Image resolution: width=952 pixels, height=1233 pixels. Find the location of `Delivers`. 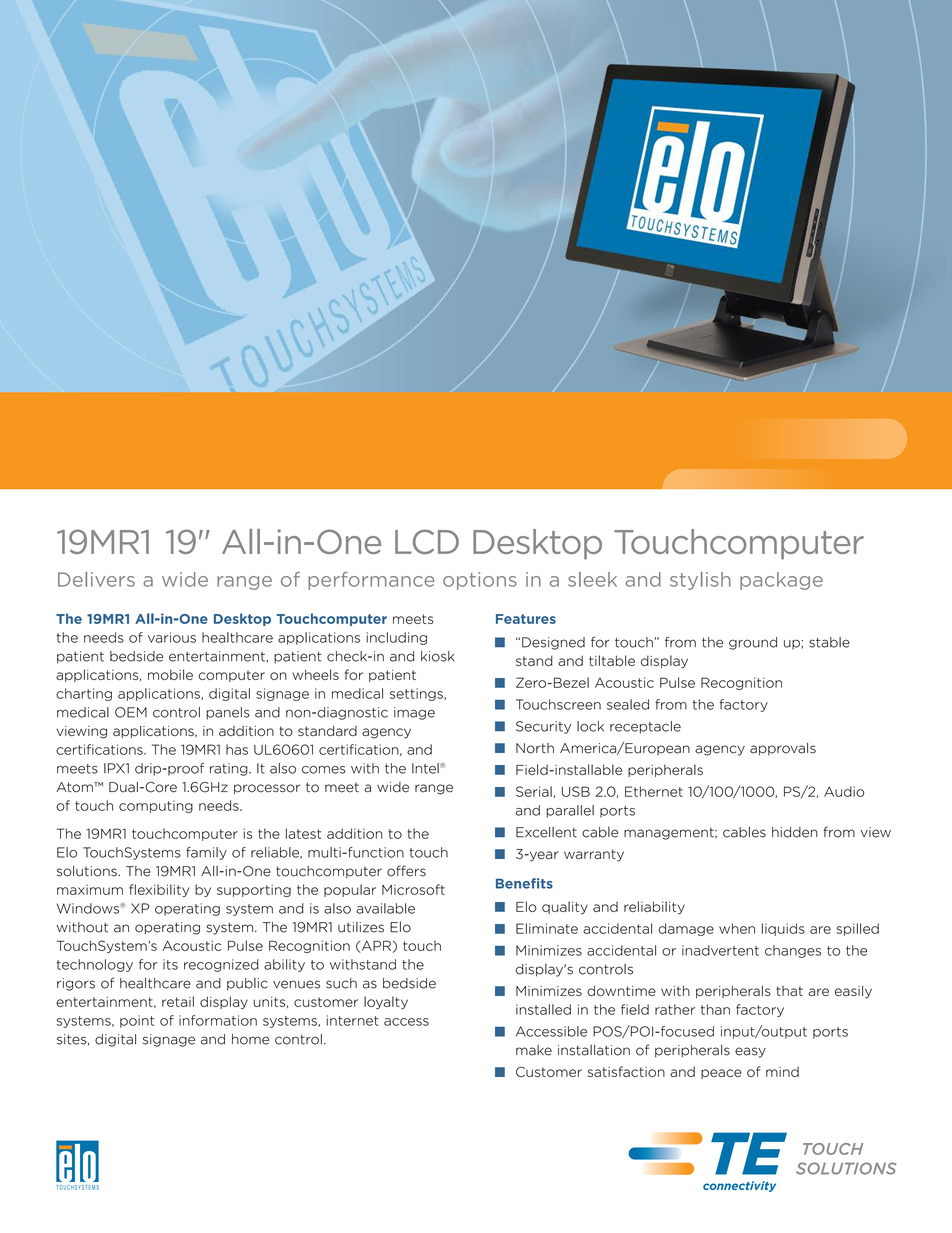

Delivers is located at coordinates (96, 579).
